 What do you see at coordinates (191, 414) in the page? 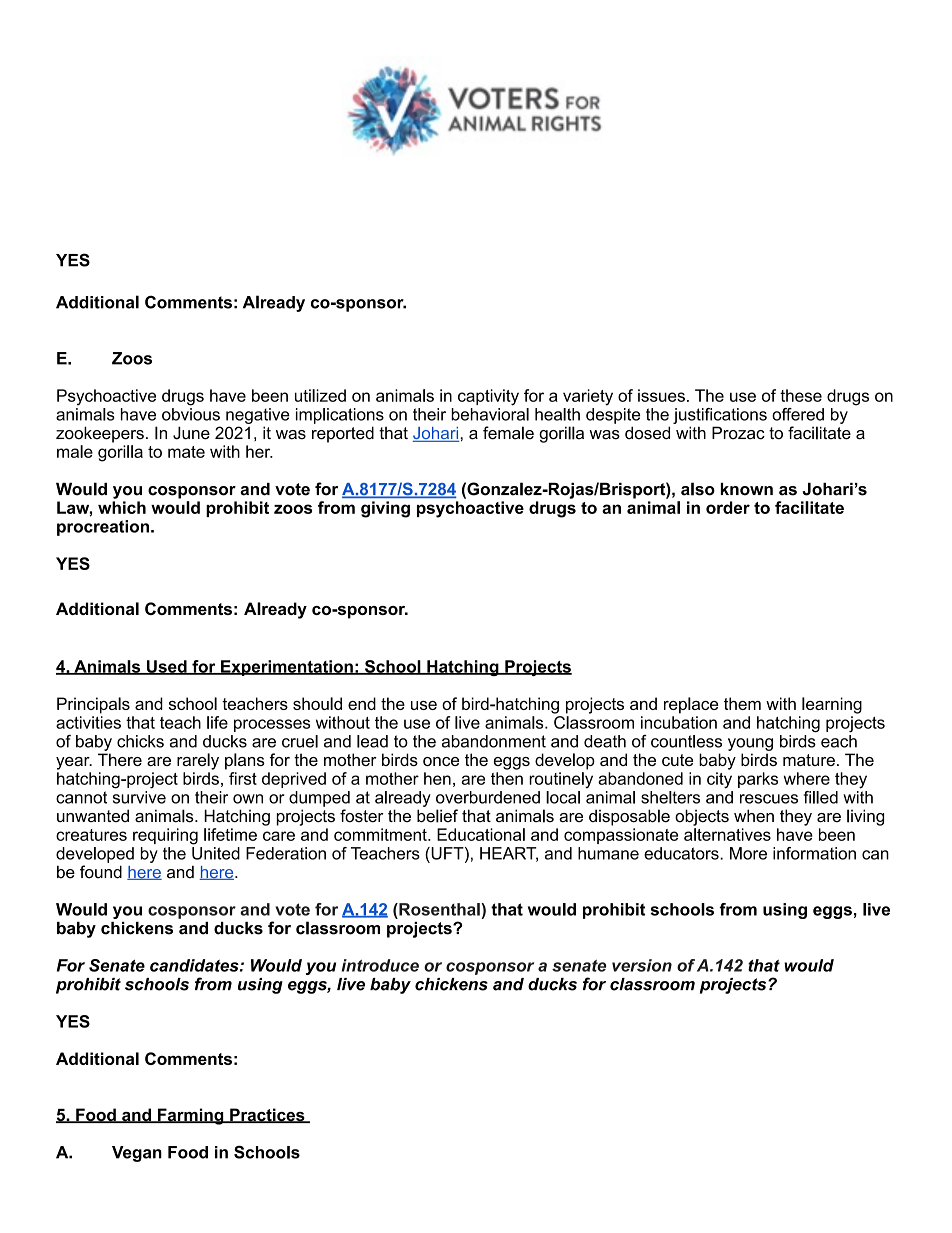
I see `obvious` at bounding box center [191, 414].
